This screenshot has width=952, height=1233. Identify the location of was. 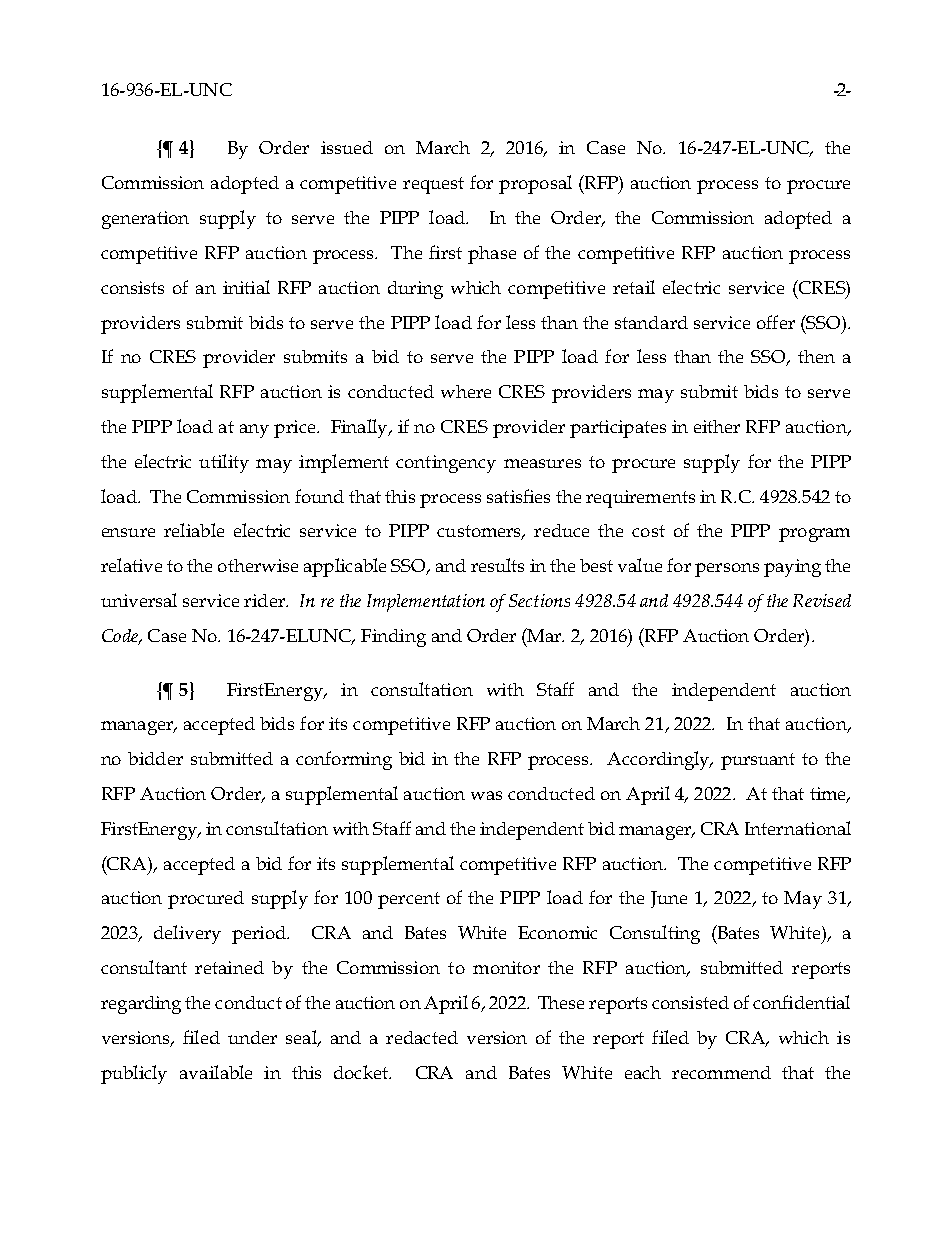
(486, 795).
